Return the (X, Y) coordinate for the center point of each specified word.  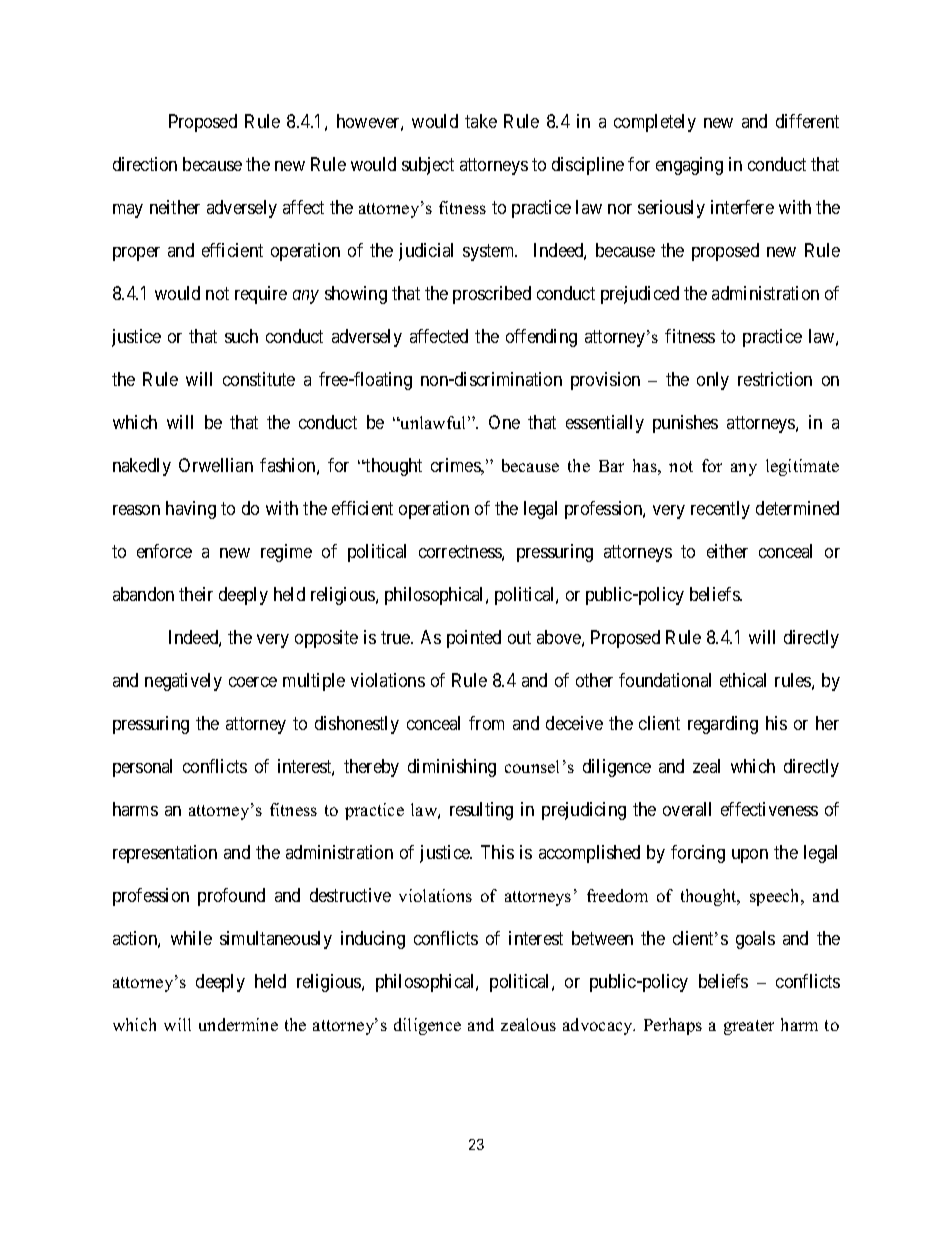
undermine (238, 1024)
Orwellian (216, 465)
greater (749, 1027)
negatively (183, 682)
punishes (685, 424)
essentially (605, 424)
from (486, 723)
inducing (373, 940)
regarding (723, 725)
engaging (689, 166)
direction (145, 164)
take (481, 121)
